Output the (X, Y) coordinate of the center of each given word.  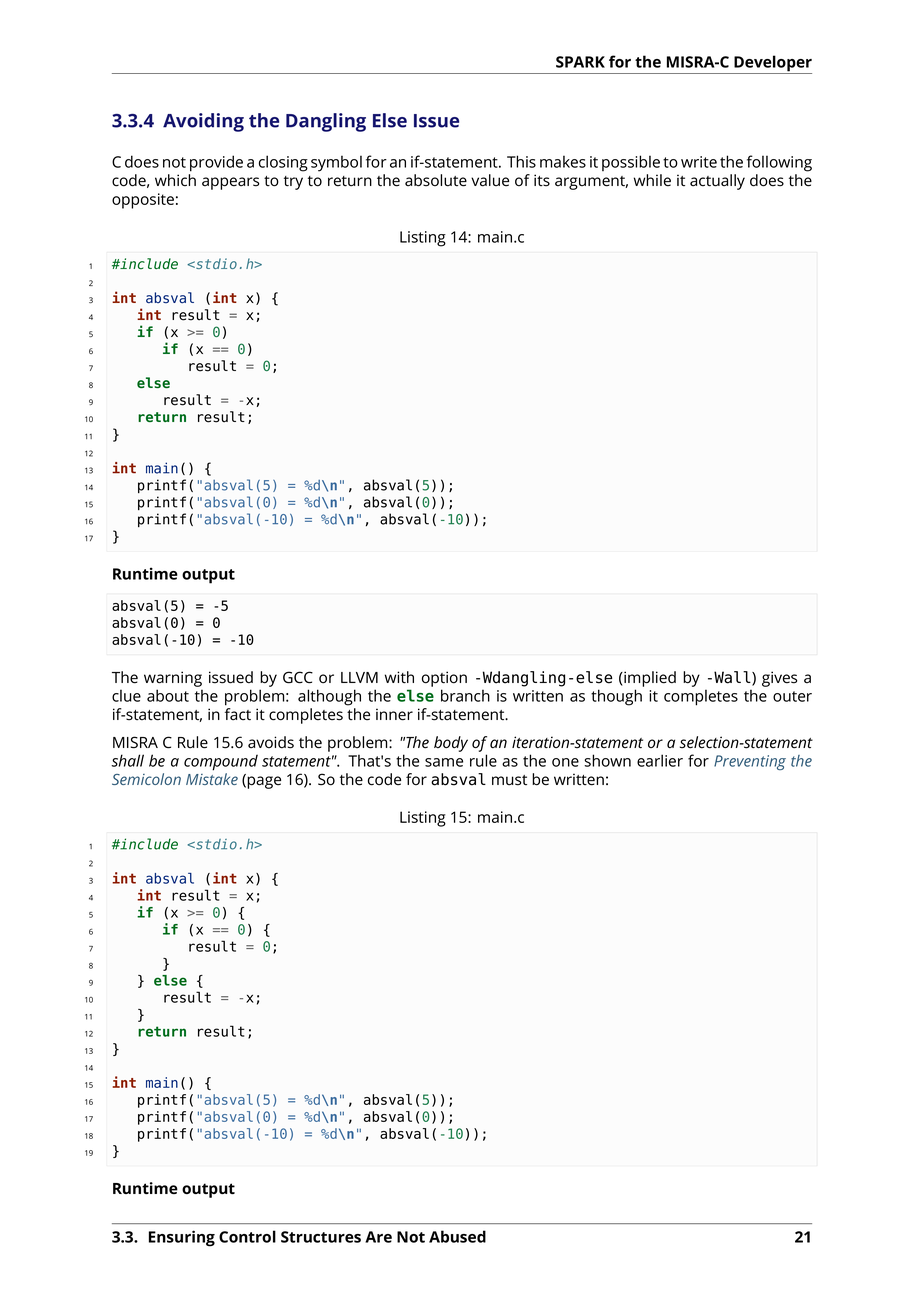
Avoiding (203, 122)
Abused (457, 1236)
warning (173, 679)
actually (717, 182)
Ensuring (182, 1238)
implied (649, 679)
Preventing (750, 762)
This (521, 161)
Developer (772, 64)
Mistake (212, 779)
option (444, 679)
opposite (143, 201)
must (509, 780)
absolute (436, 180)
